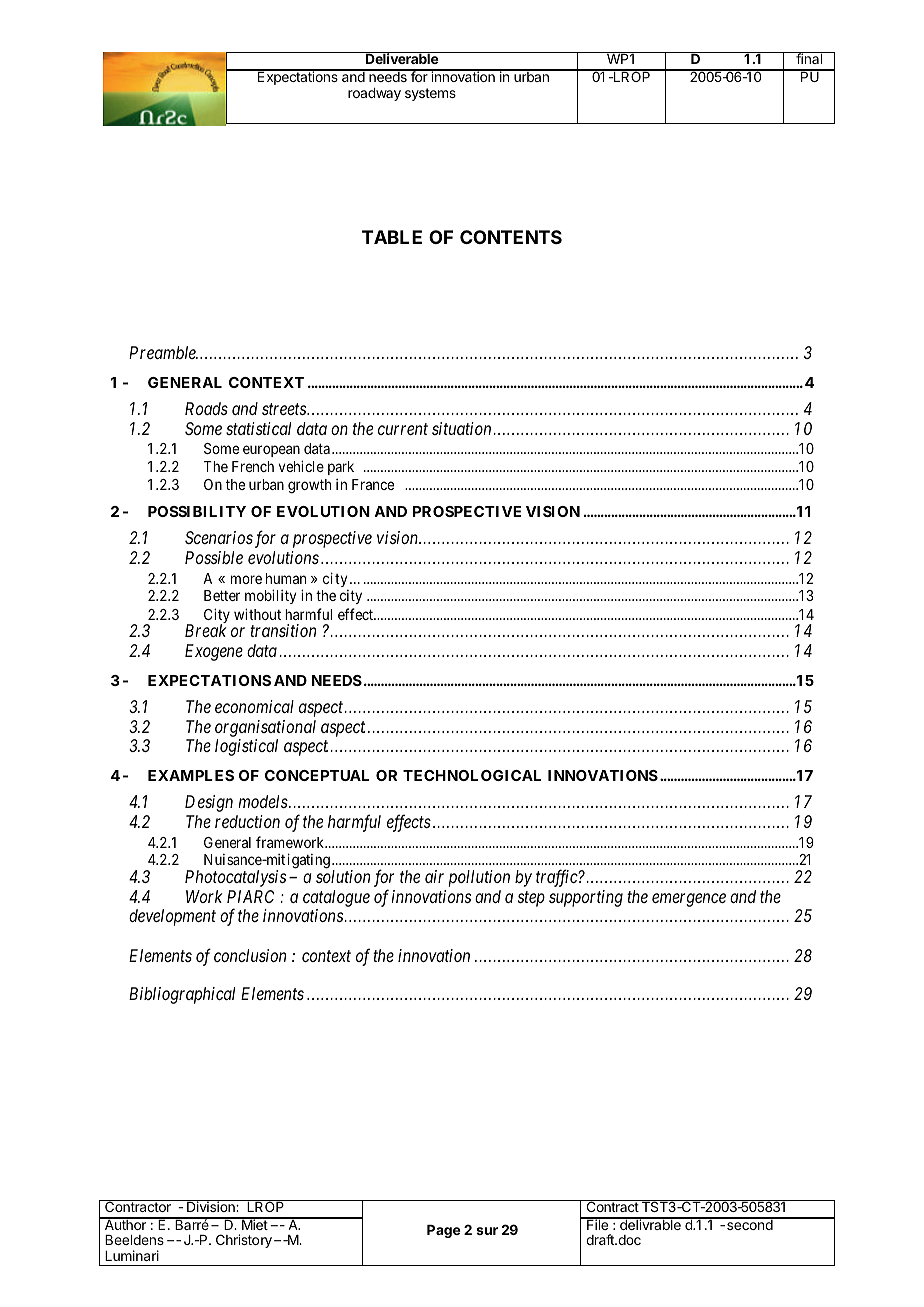  What do you see at coordinates (434, 876) in the image?
I see `air` at bounding box center [434, 876].
